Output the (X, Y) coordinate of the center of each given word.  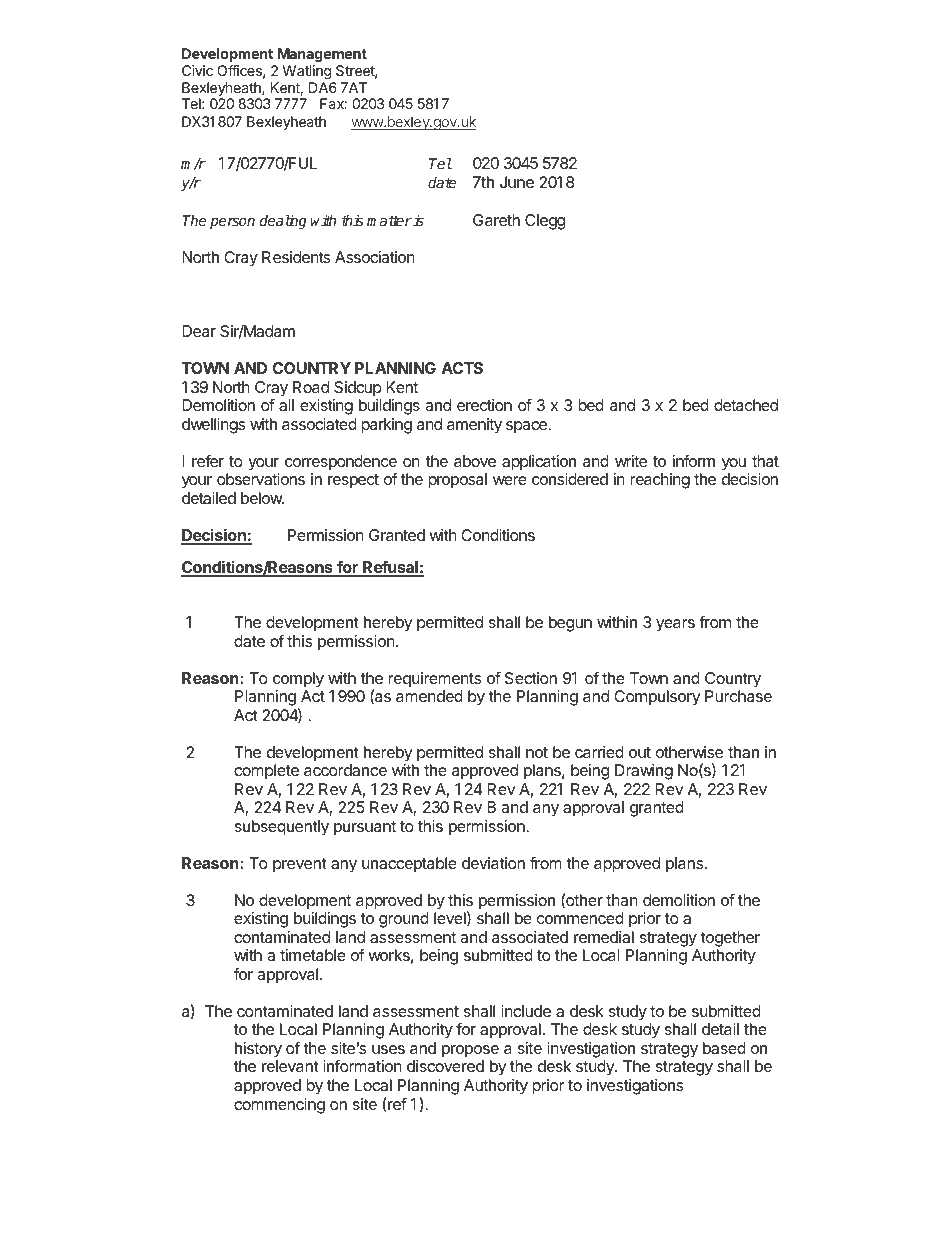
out (640, 752)
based (724, 1048)
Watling (307, 72)
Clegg (545, 222)
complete (266, 772)
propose (470, 1051)
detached (746, 405)
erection (484, 405)
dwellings (213, 426)
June (517, 182)
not (537, 752)
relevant (290, 1066)
